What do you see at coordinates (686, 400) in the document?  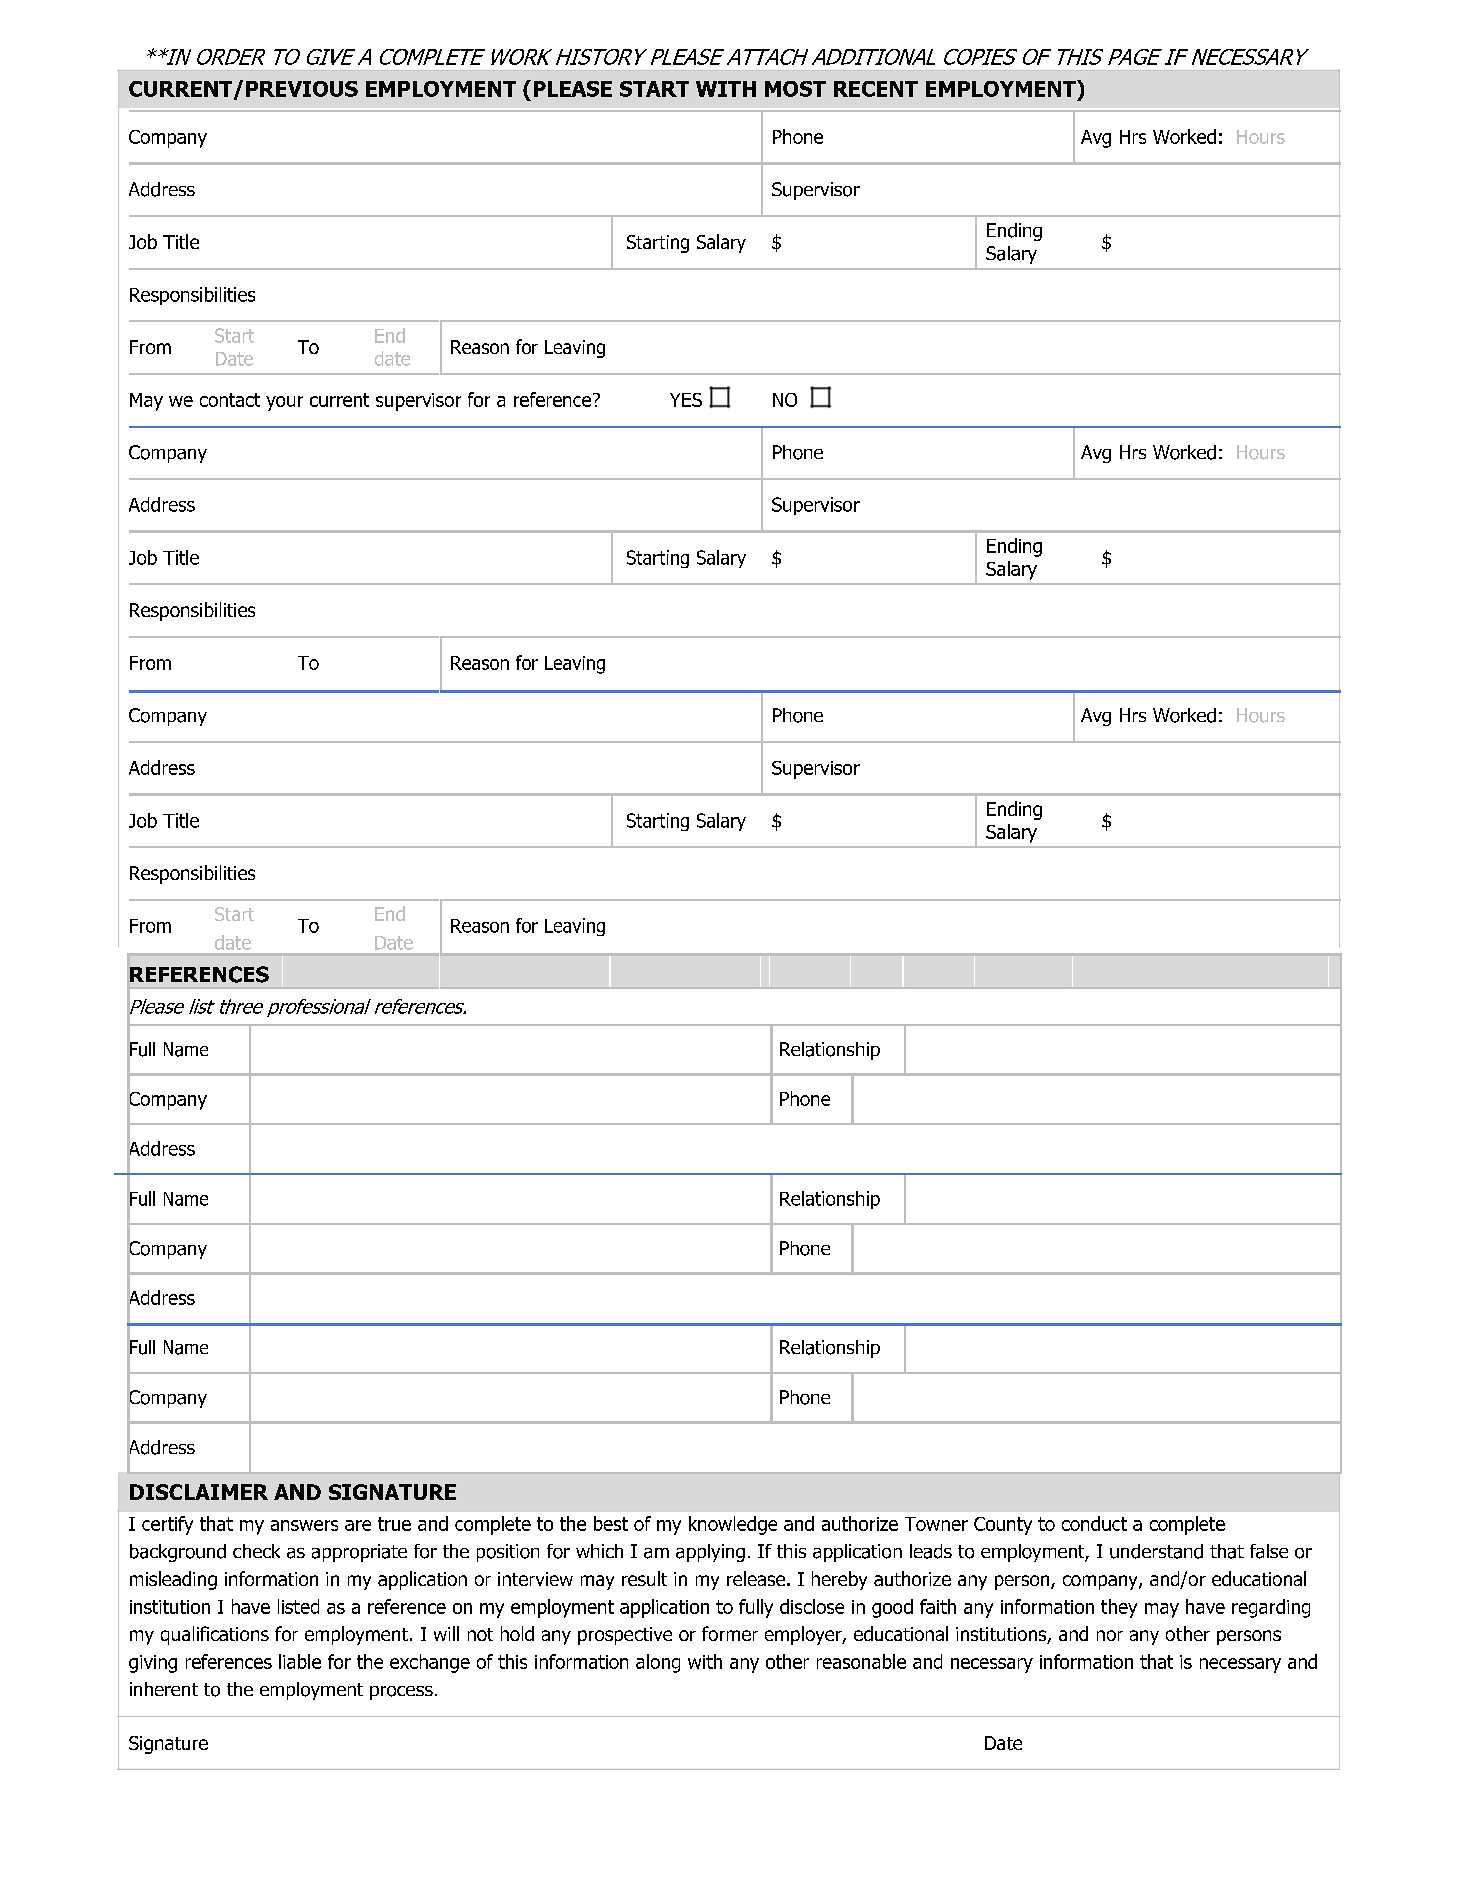 I see `YES` at bounding box center [686, 400].
